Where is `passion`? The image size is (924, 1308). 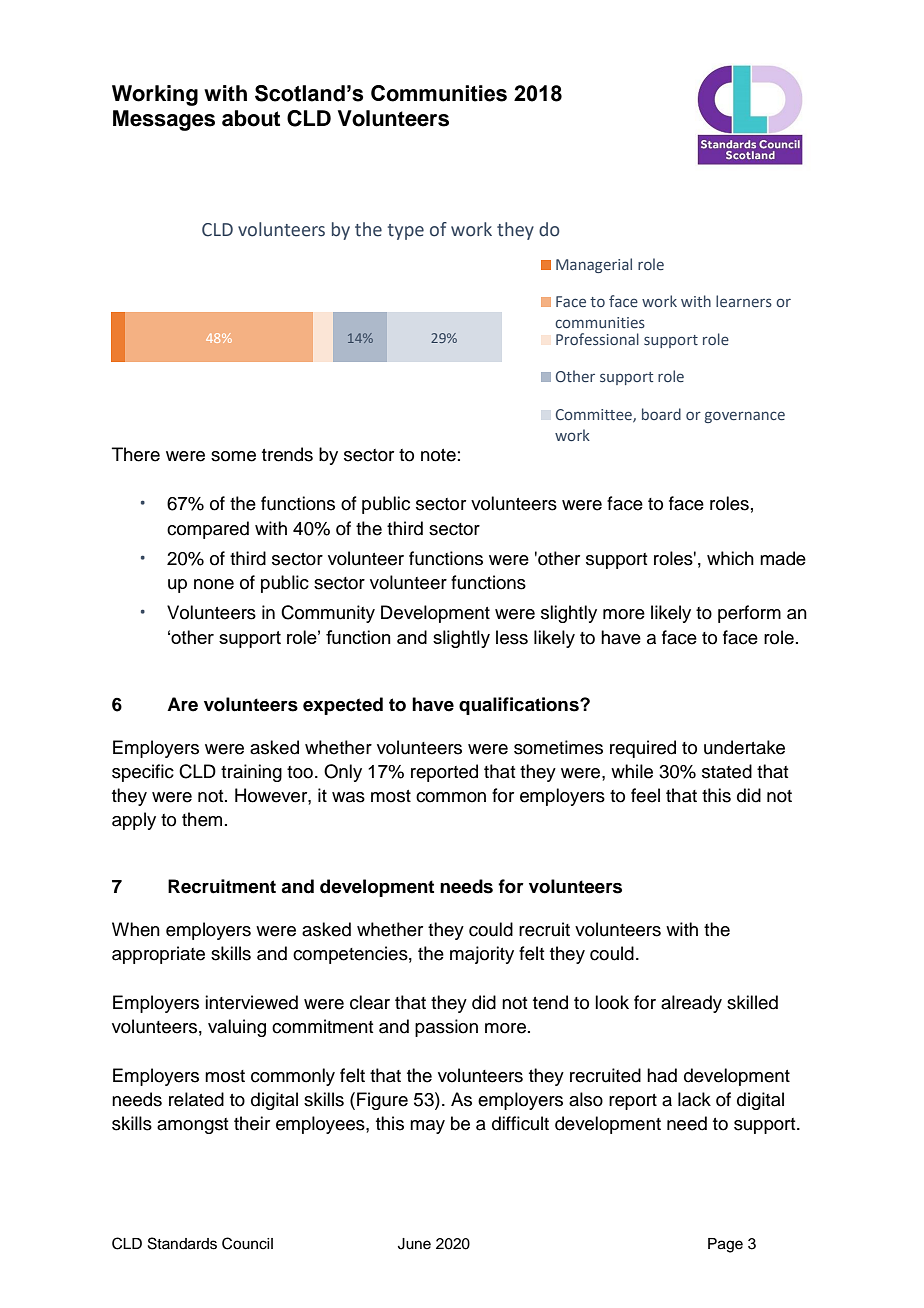
passion is located at coordinates (446, 1028).
